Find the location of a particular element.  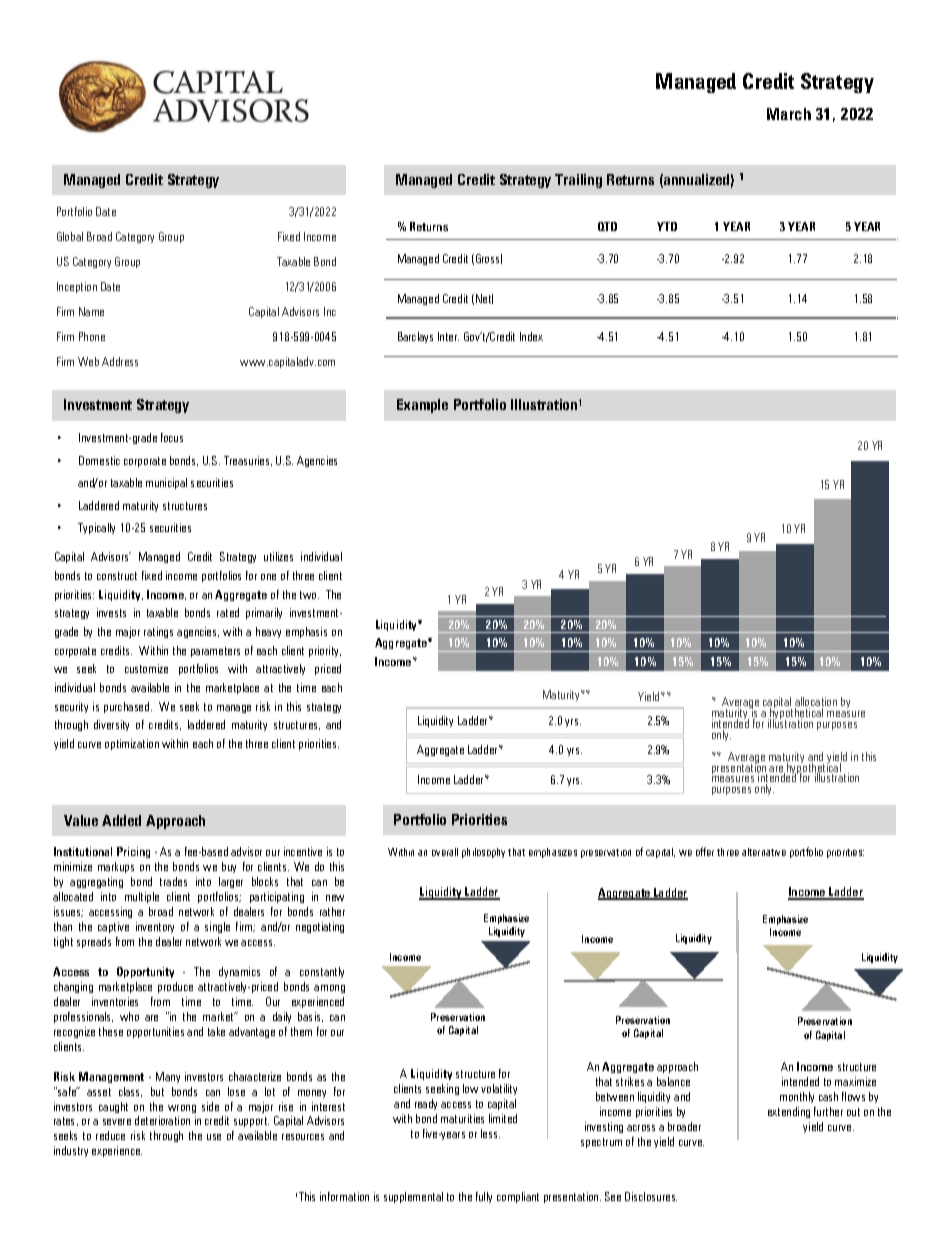

March is located at coordinates (789, 114).
